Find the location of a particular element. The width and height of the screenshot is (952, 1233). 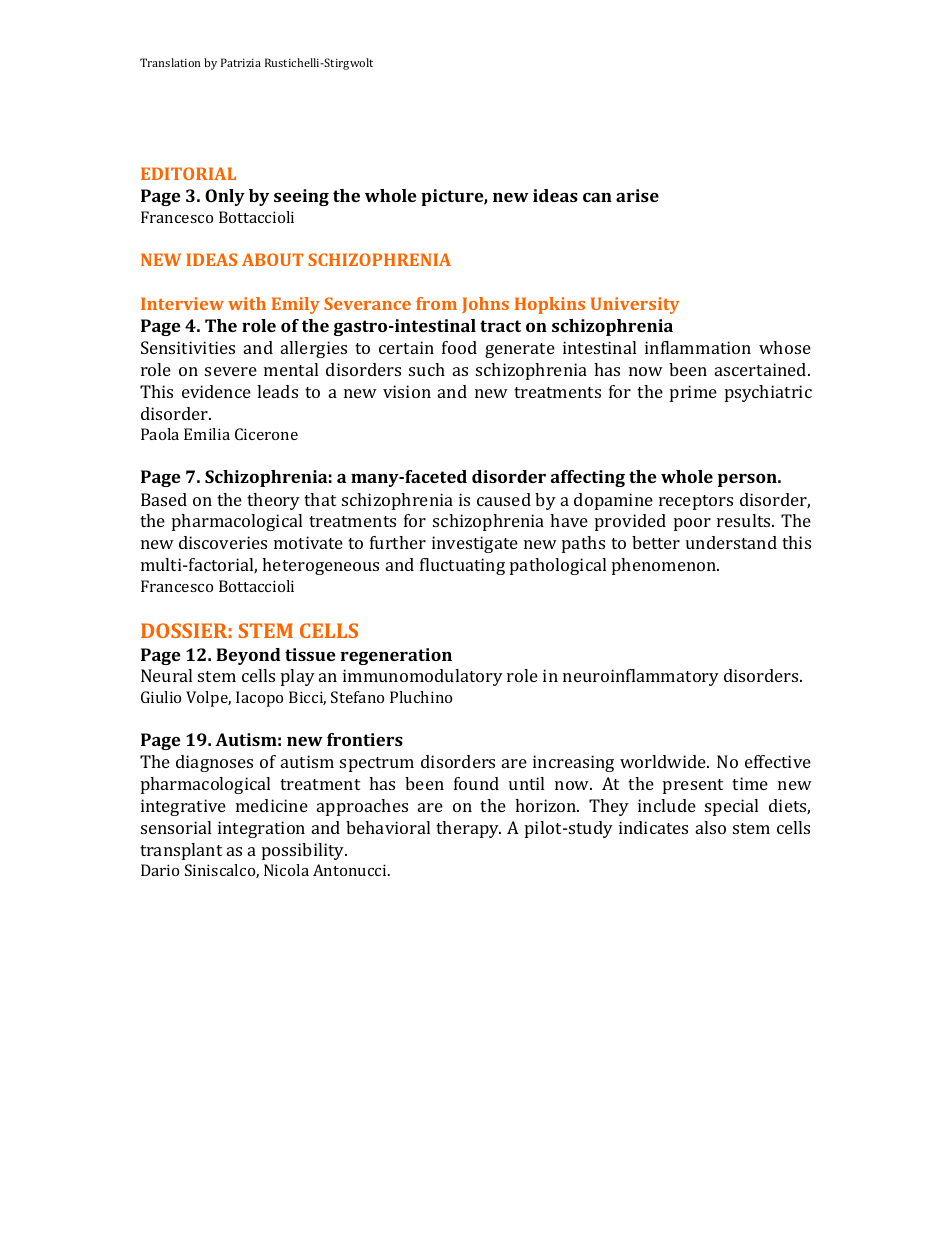

worldwide is located at coordinates (664, 761).
